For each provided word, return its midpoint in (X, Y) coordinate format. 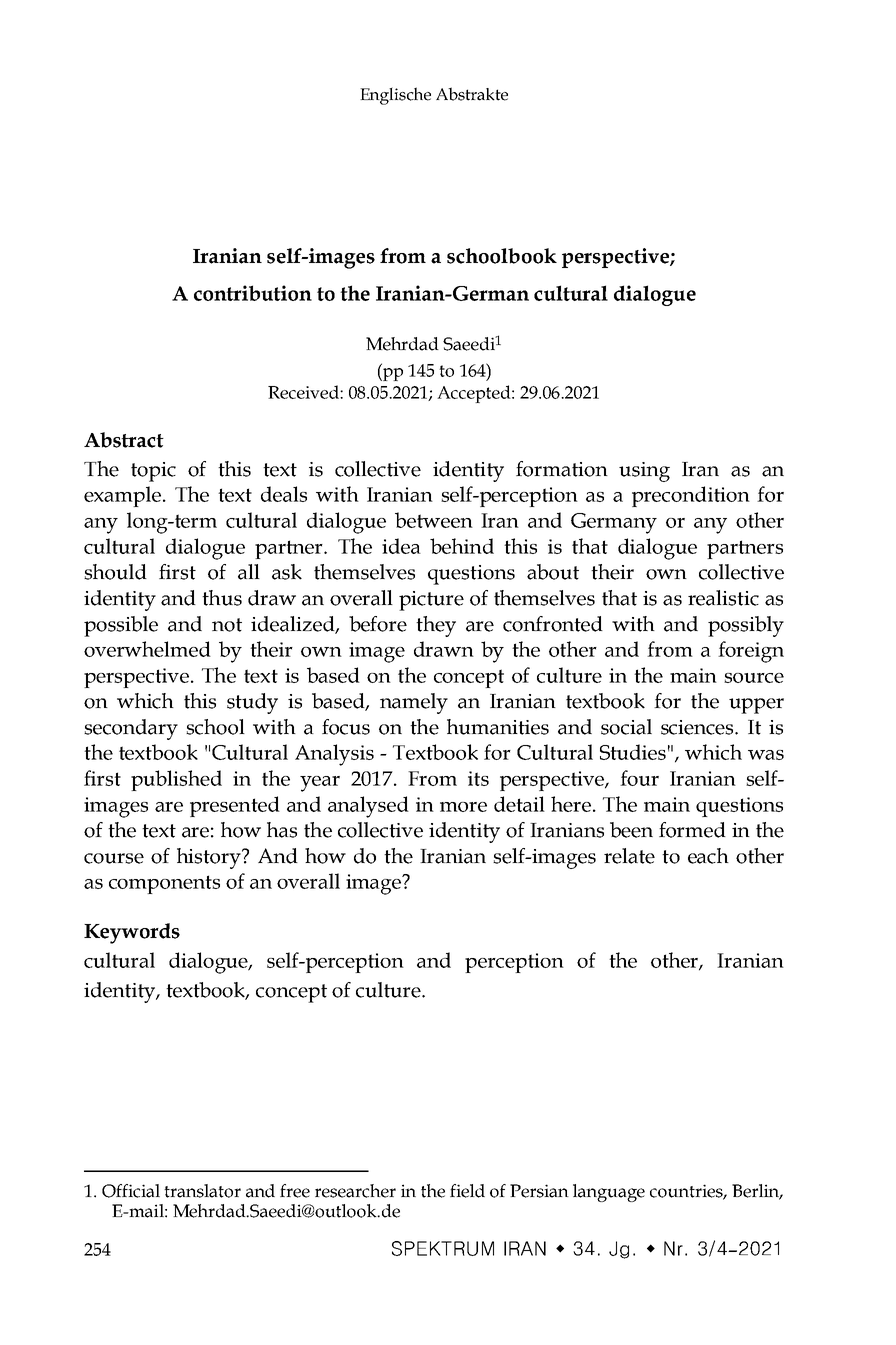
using (644, 472)
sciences (698, 727)
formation (562, 469)
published (176, 780)
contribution (253, 293)
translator (202, 1191)
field (467, 1191)
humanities (498, 727)
